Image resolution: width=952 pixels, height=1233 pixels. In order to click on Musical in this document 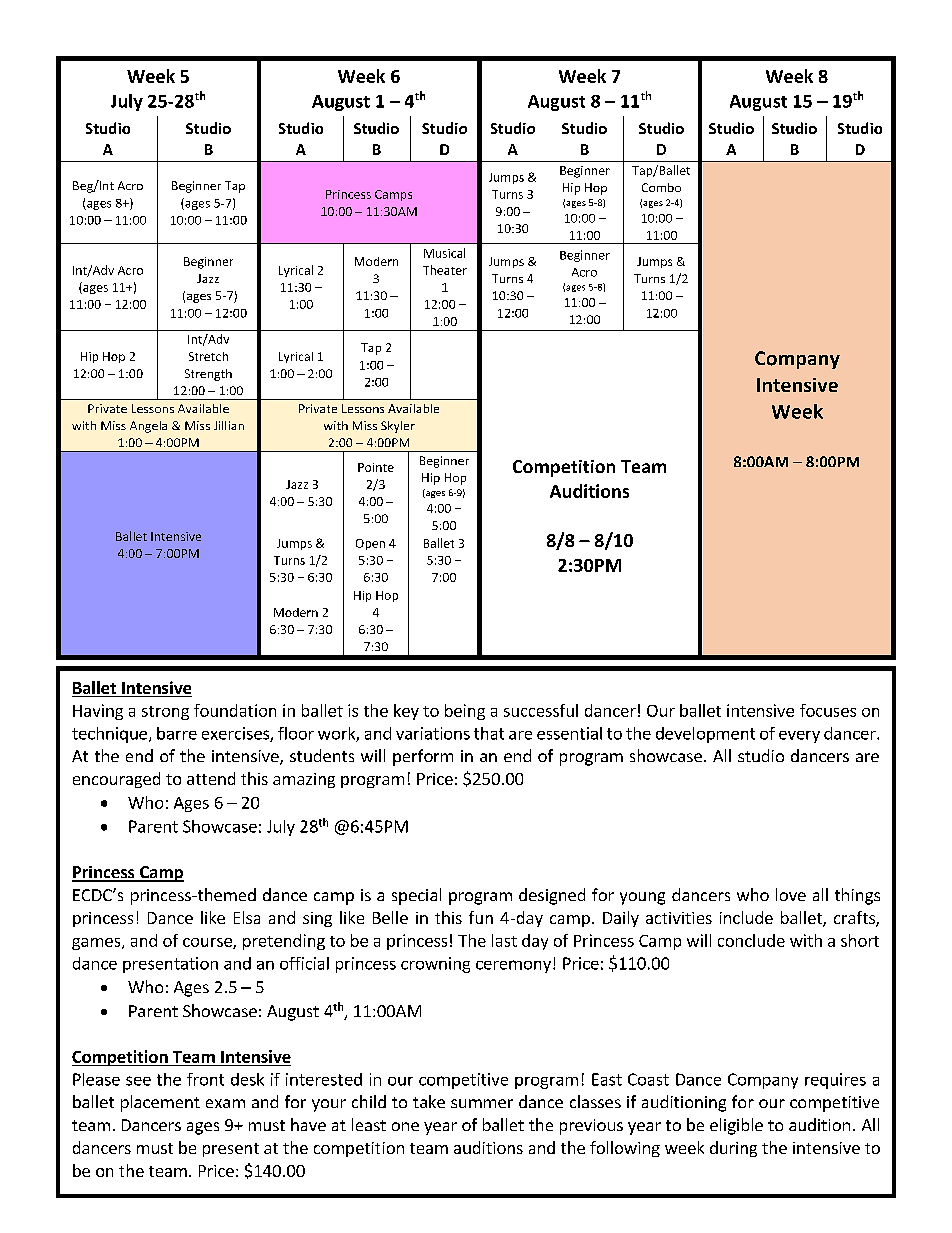, I will do `click(444, 253)`.
